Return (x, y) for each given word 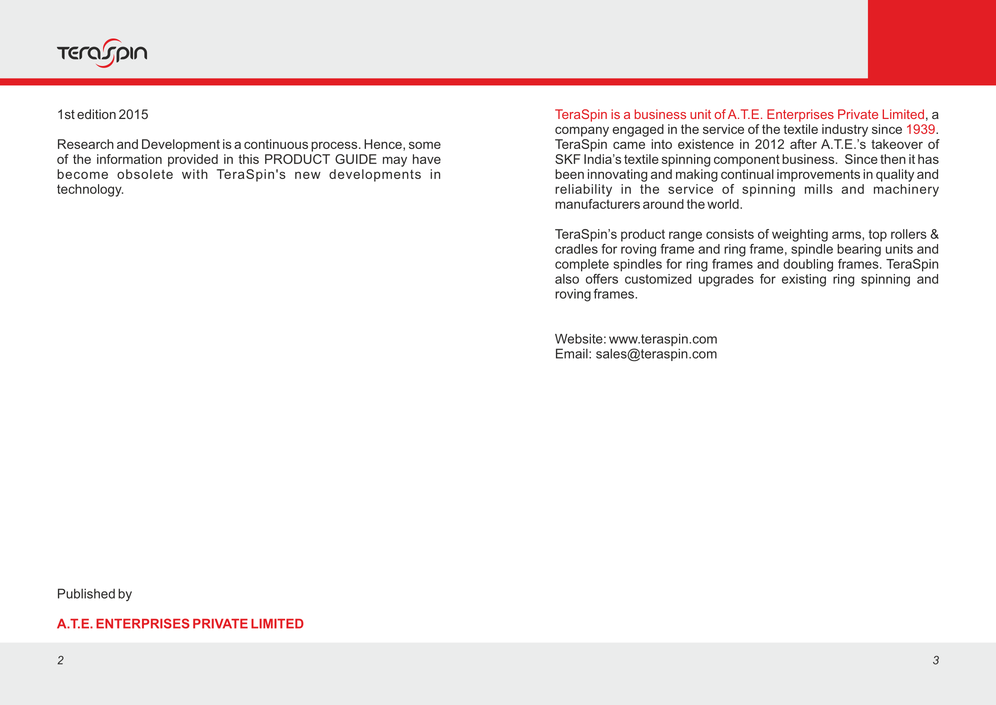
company (582, 131)
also (567, 279)
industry (845, 130)
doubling (808, 264)
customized (658, 279)
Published (86, 593)
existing (804, 280)
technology (90, 190)
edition (96, 114)
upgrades (726, 279)
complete (582, 265)
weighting (800, 235)
